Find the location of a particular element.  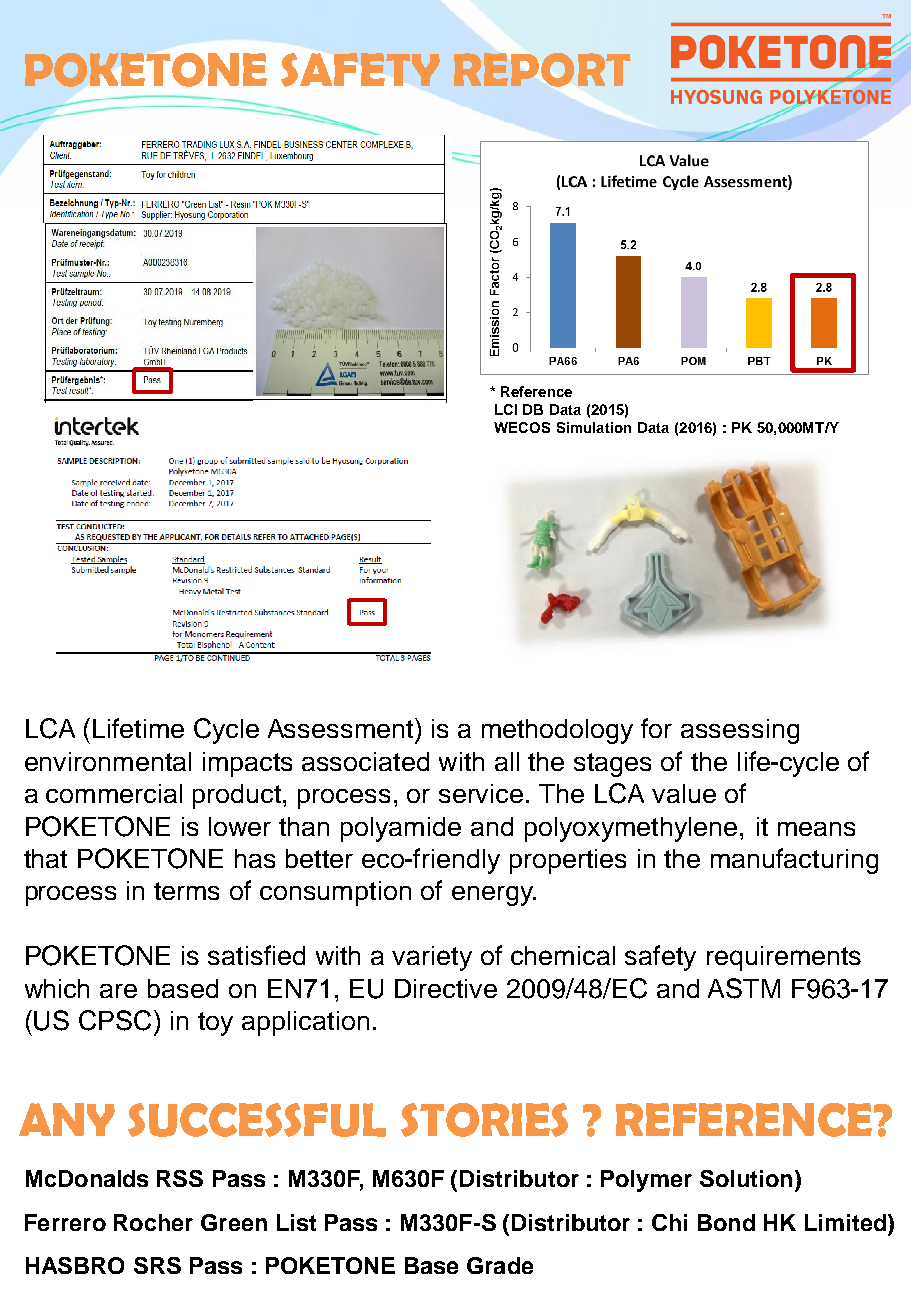

Grade is located at coordinates (500, 1265).
